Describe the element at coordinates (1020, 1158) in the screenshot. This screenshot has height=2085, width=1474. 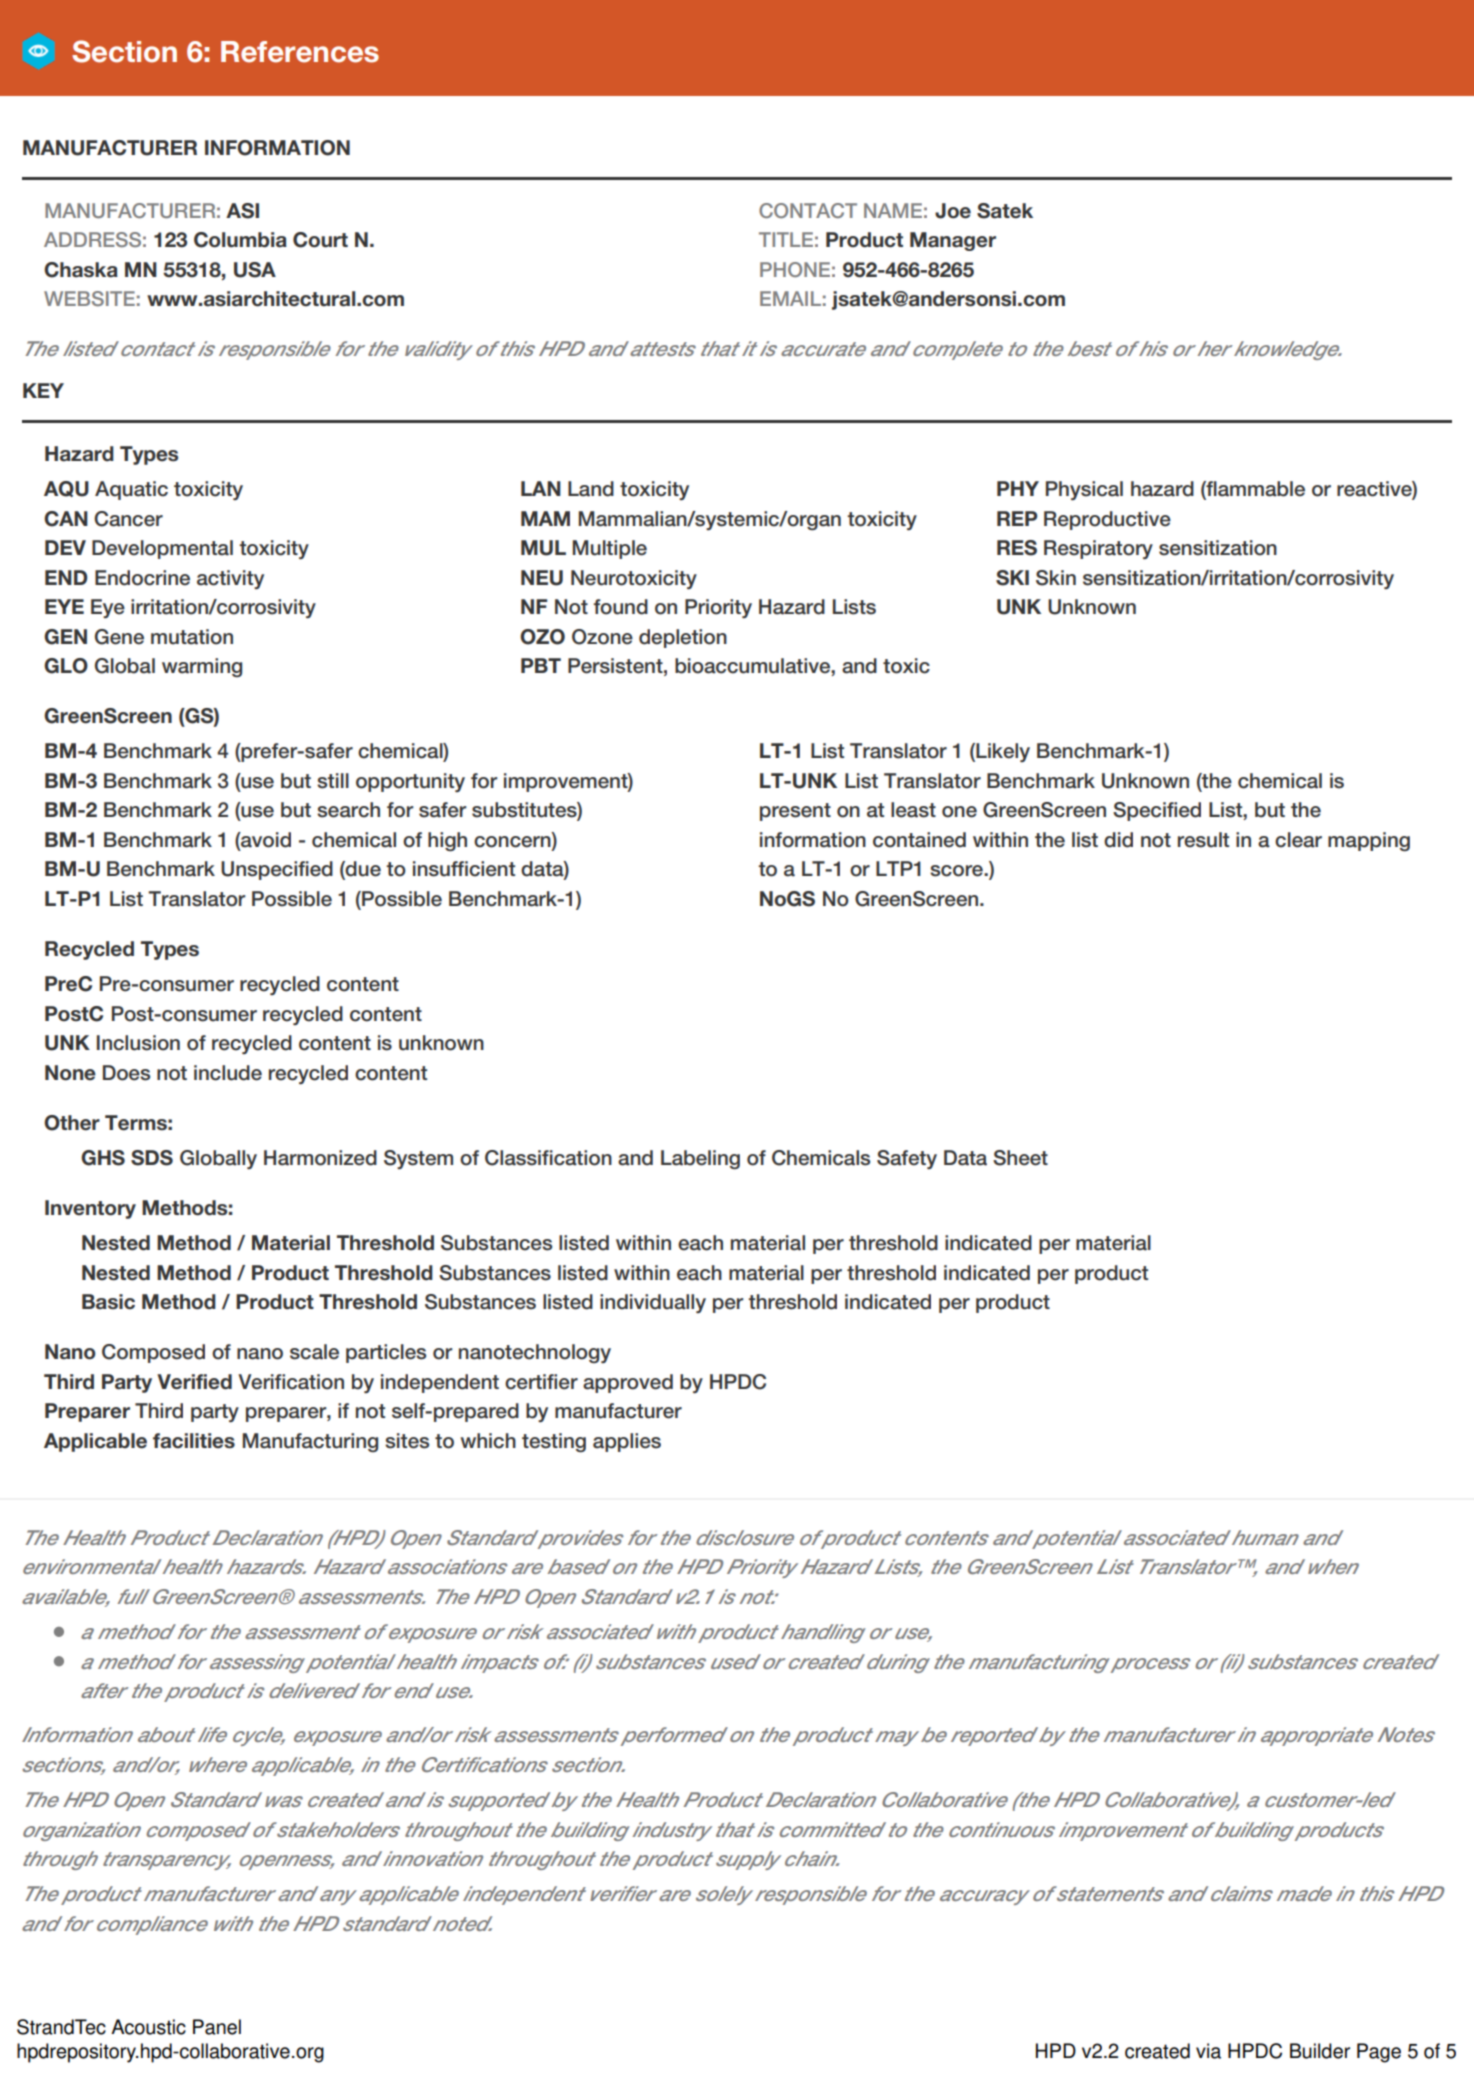
I see `Sheet` at that location.
